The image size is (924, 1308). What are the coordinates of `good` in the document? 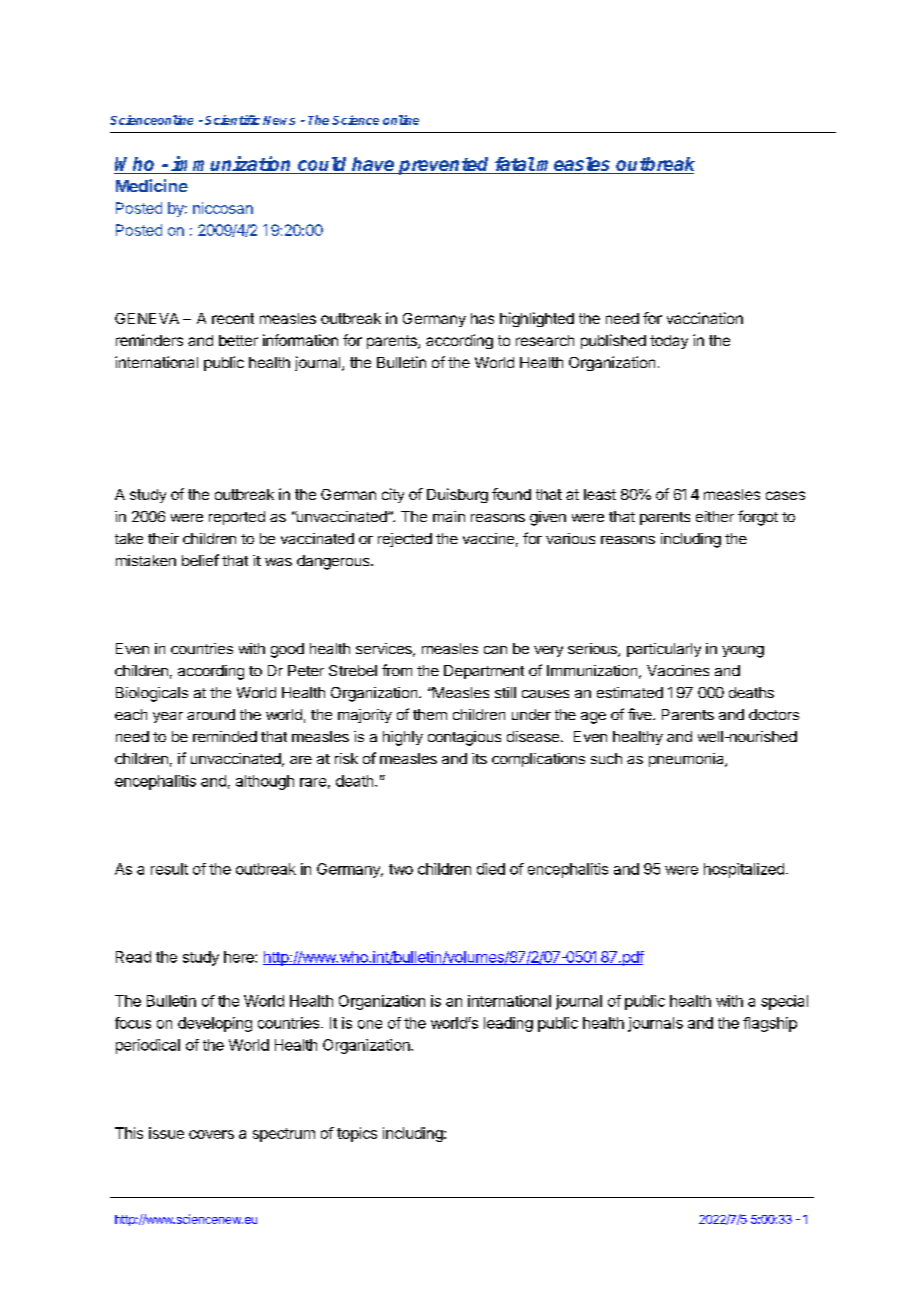 It's located at (287, 650).
